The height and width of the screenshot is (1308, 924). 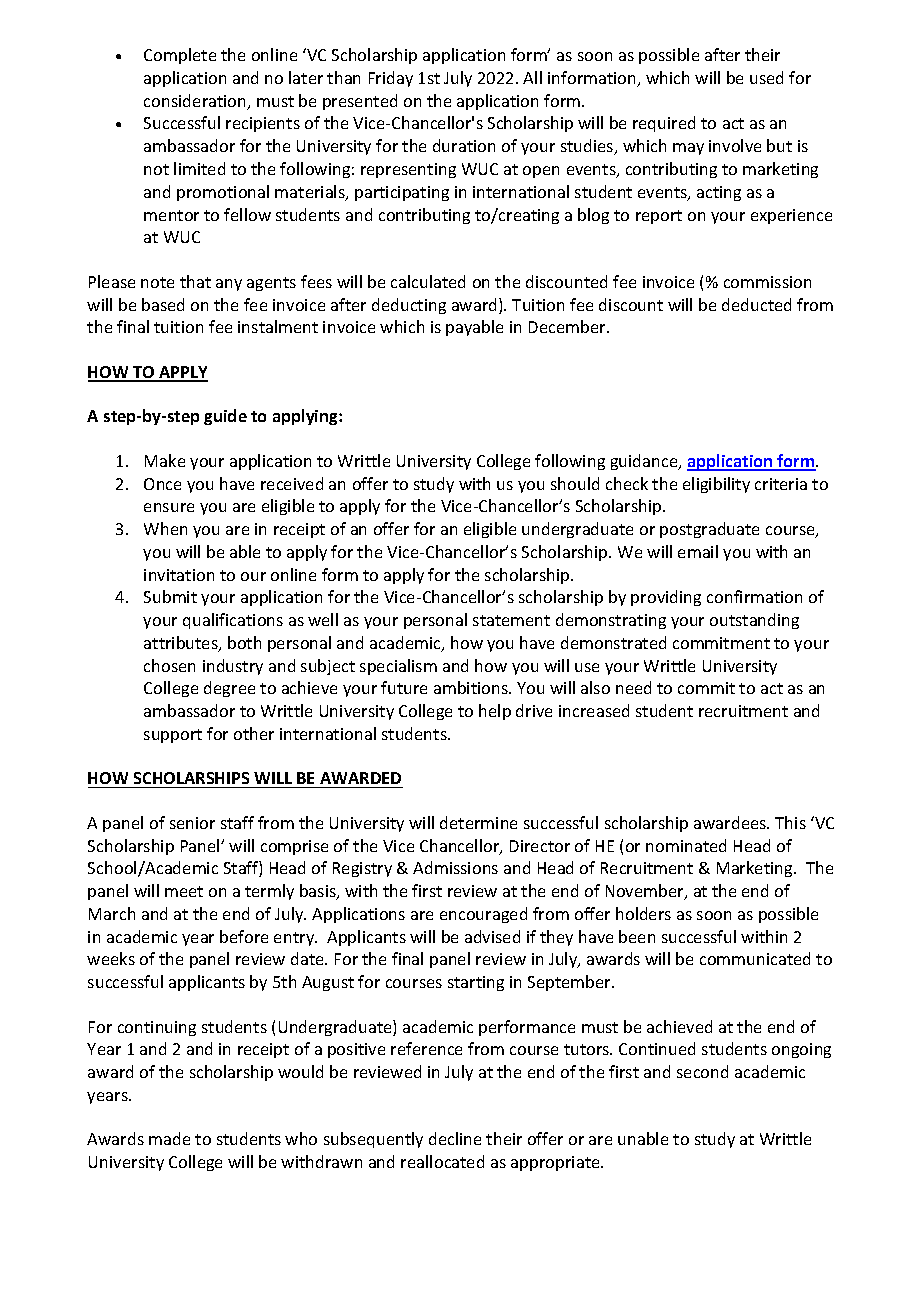 I want to click on decline, so click(x=455, y=1138).
